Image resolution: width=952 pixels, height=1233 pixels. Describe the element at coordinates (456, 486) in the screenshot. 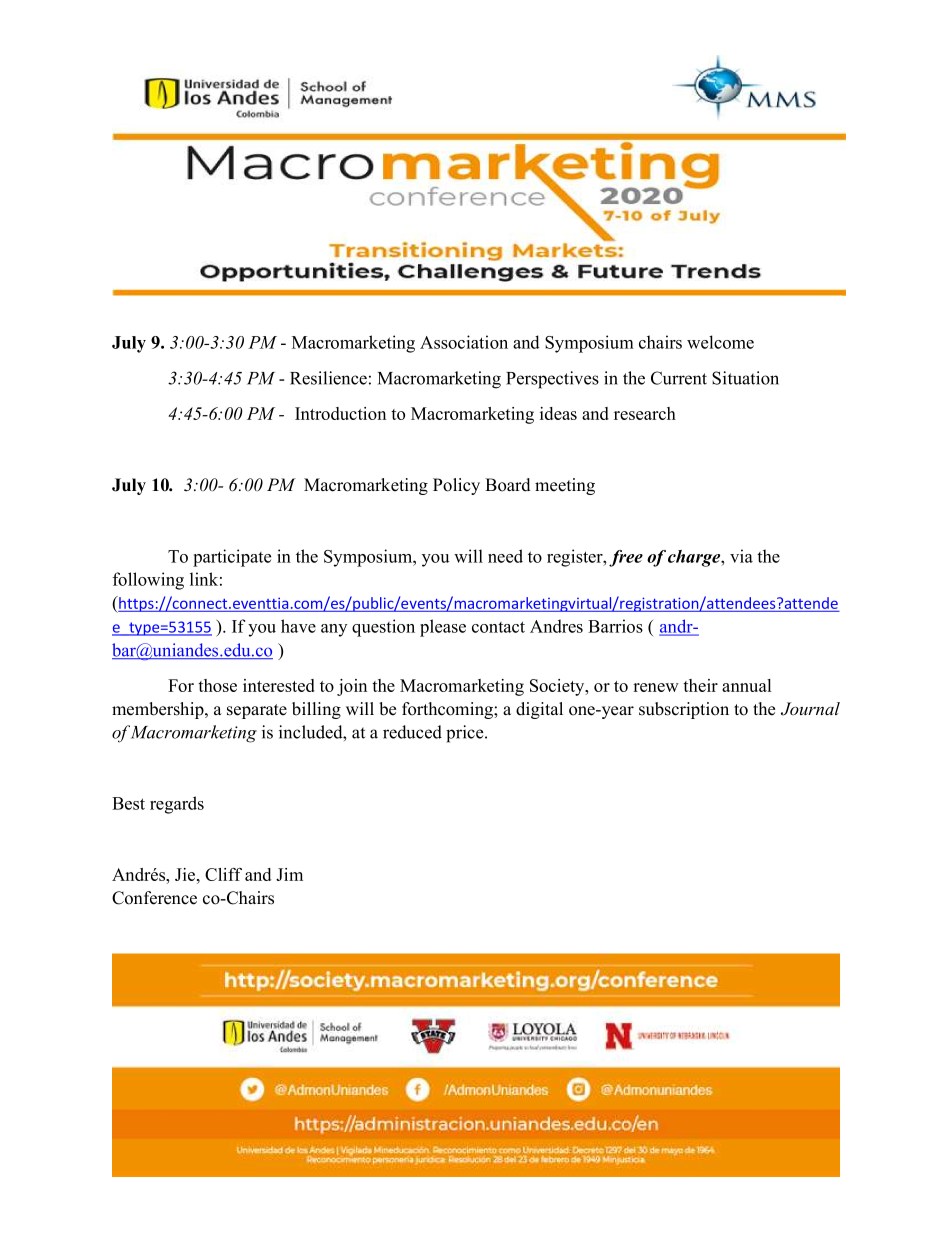

I see `Policy` at that location.
